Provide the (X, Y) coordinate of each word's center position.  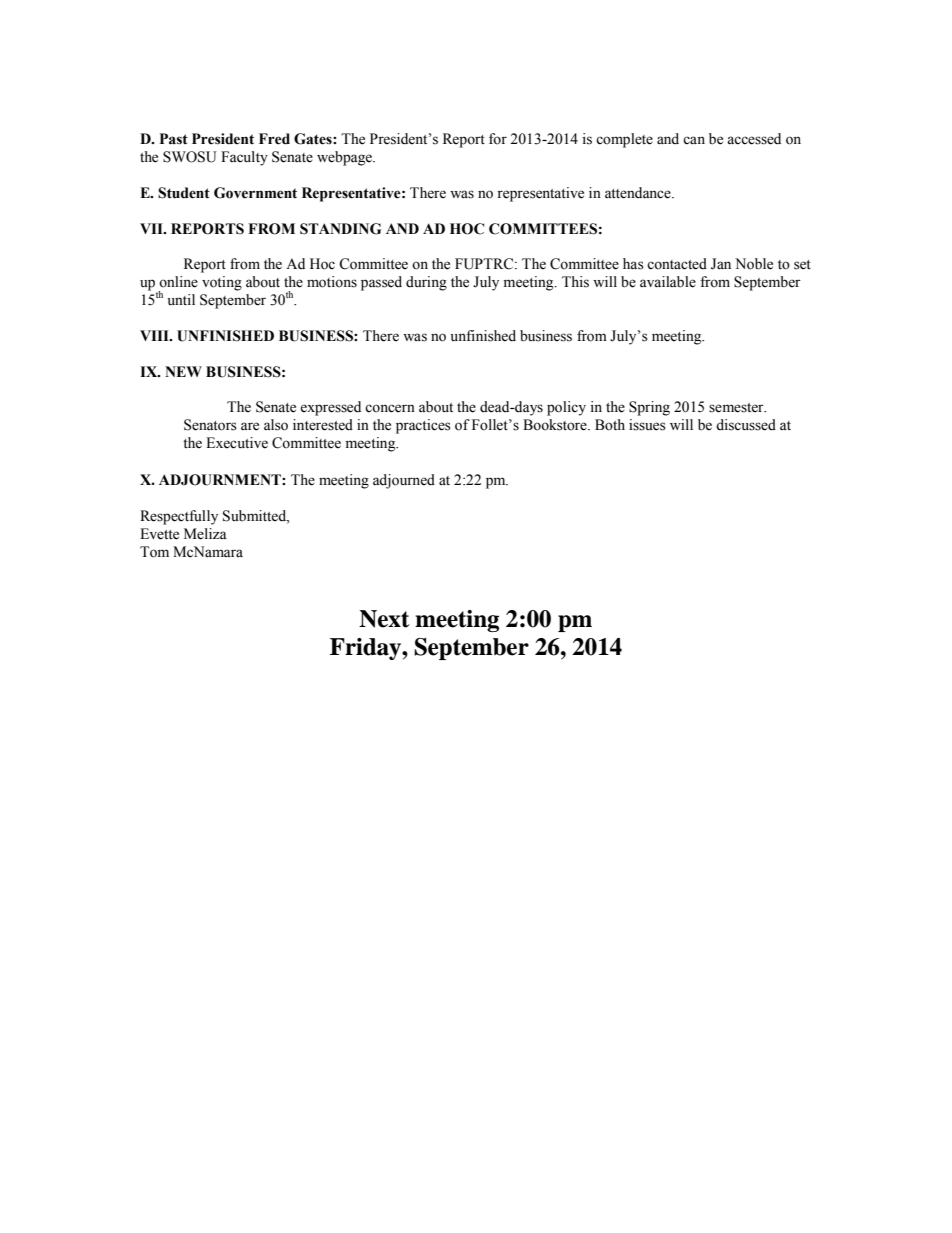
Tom (154, 552)
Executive (237, 443)
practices (423, 426)
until (181, 299)
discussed (746, 425)
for (498, 139)
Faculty (244, 158)
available (668, 282)
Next (384, 619)
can (694, 140)
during (426, 283)
